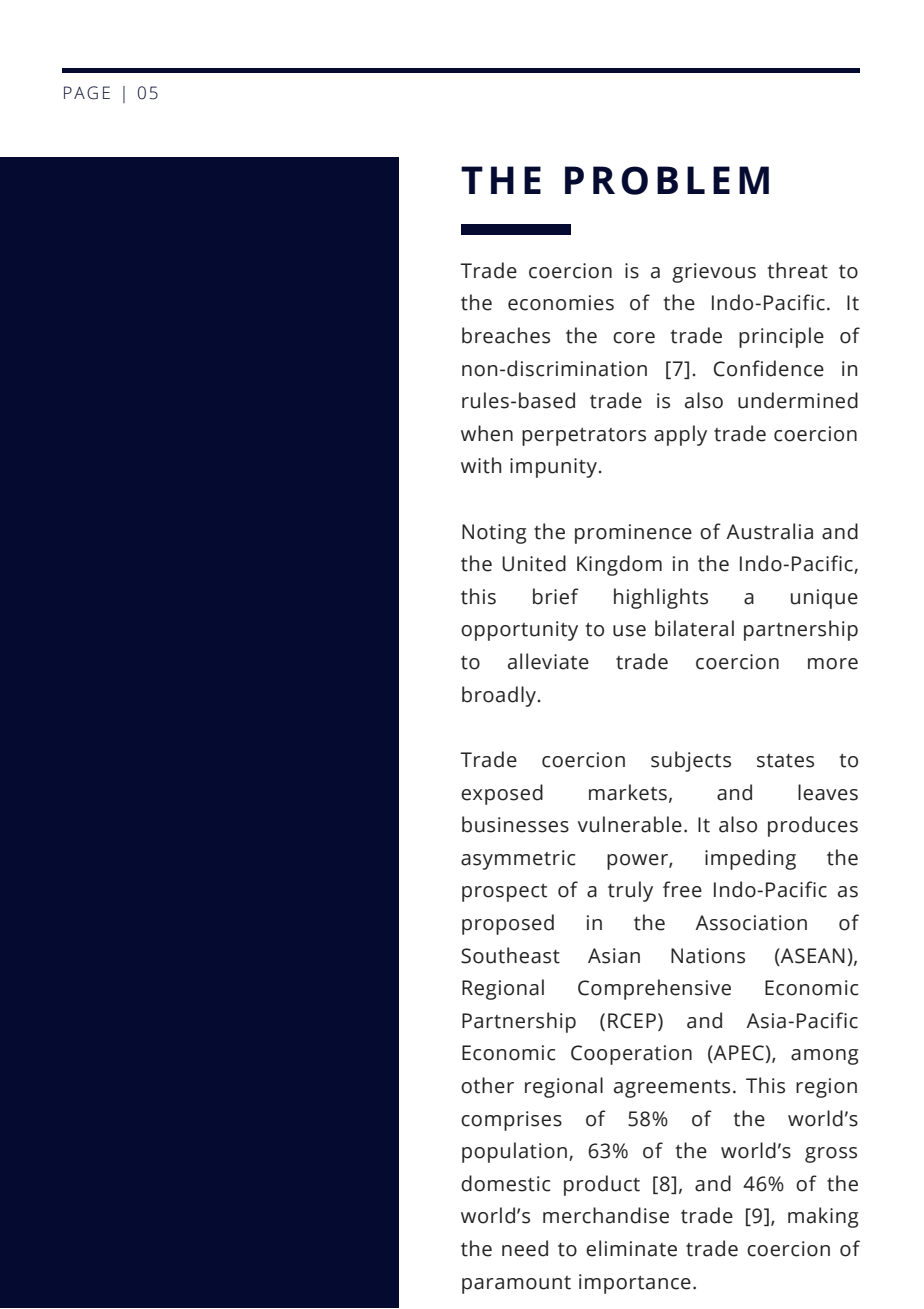 Image resolution: width=924 pixels, height=1309 pixels. What do you see at coordinates (714, 273) in the screenshot?
I see `grievous` at bounding box center [714, 273].
